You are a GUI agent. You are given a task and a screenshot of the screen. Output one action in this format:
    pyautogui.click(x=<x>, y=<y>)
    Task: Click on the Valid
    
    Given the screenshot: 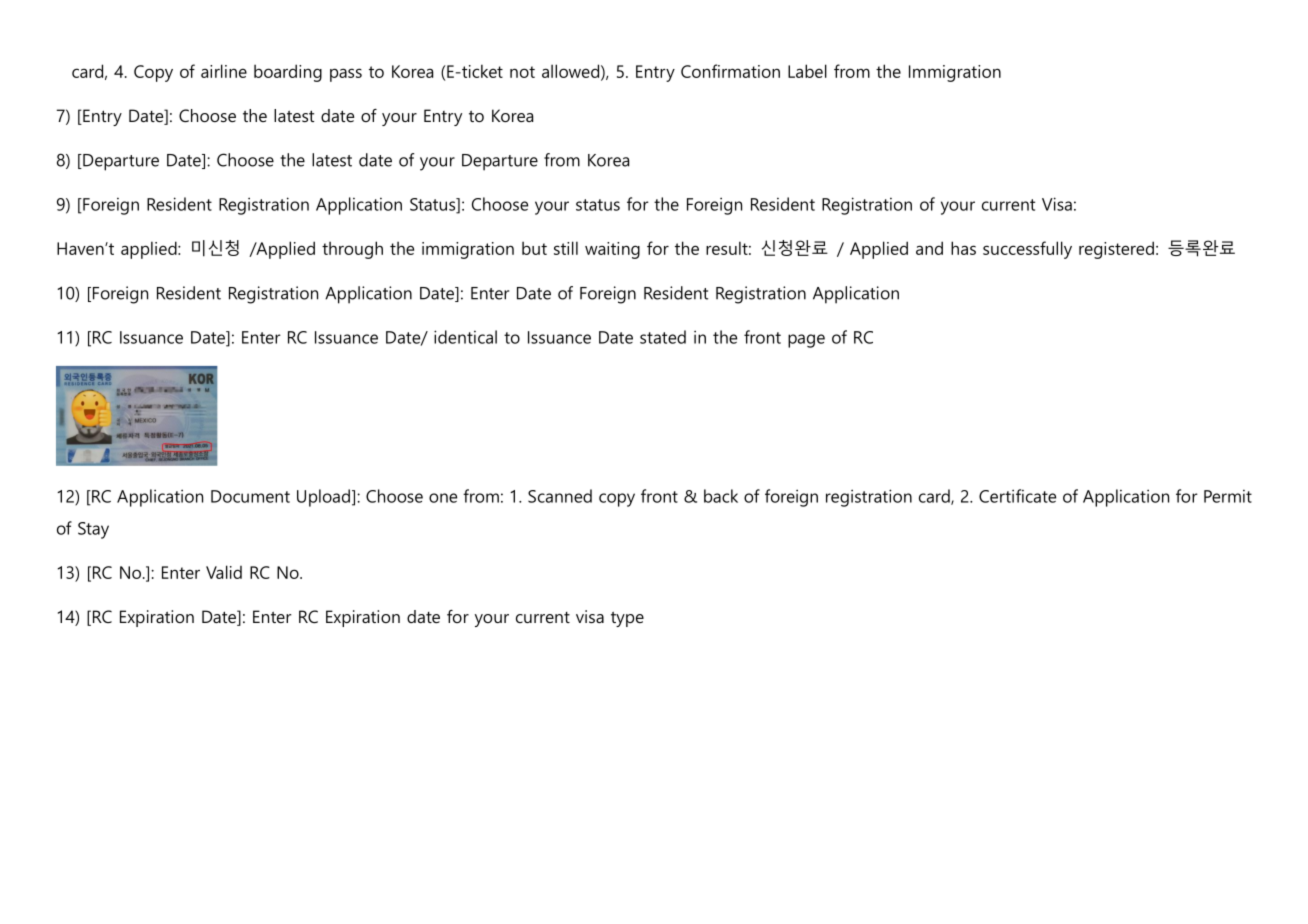 What is the action you would take?
    pyautogui.click(x=224, y=572)
